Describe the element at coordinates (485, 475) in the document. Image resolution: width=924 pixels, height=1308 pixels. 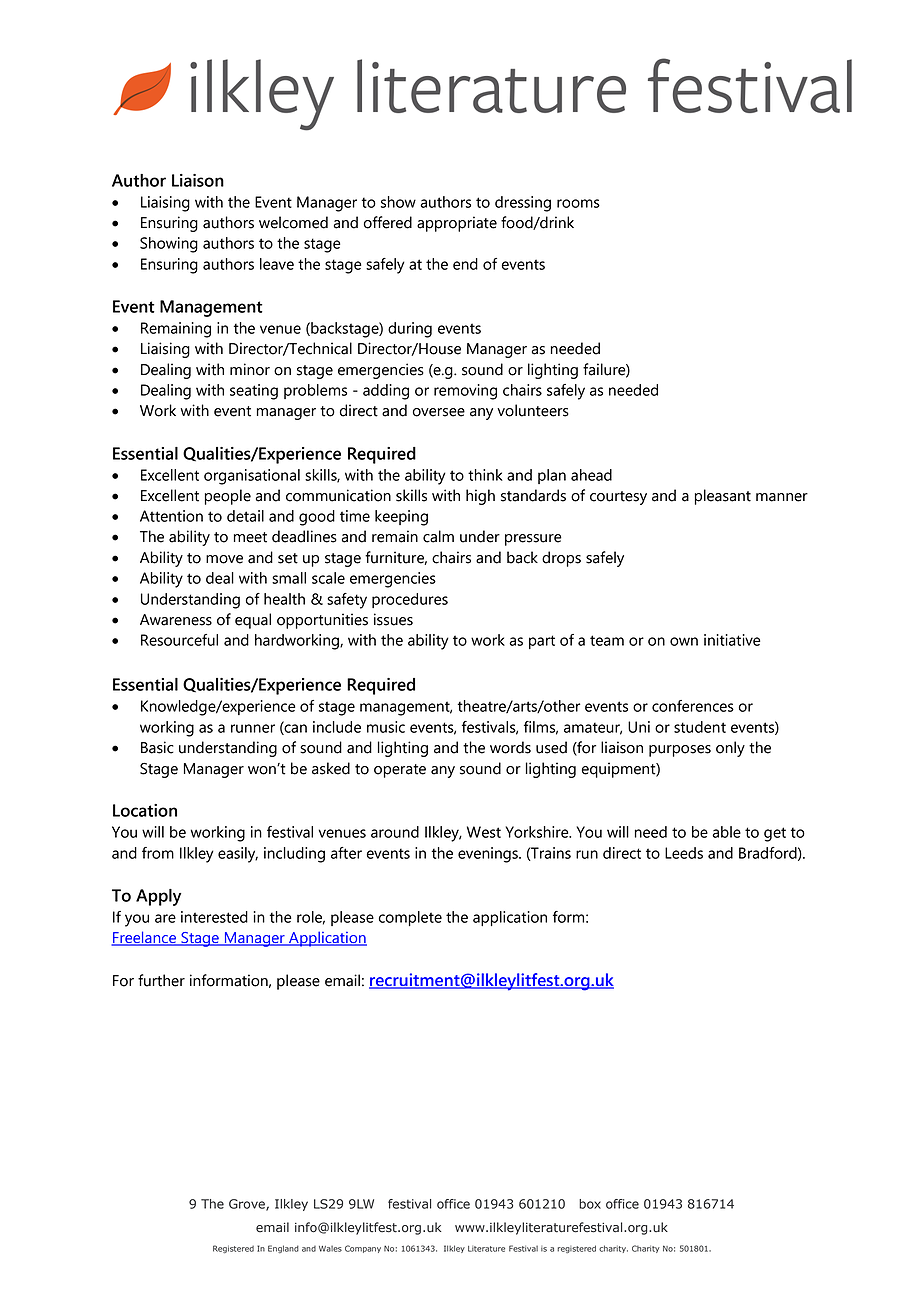
I see `think` at that location.
